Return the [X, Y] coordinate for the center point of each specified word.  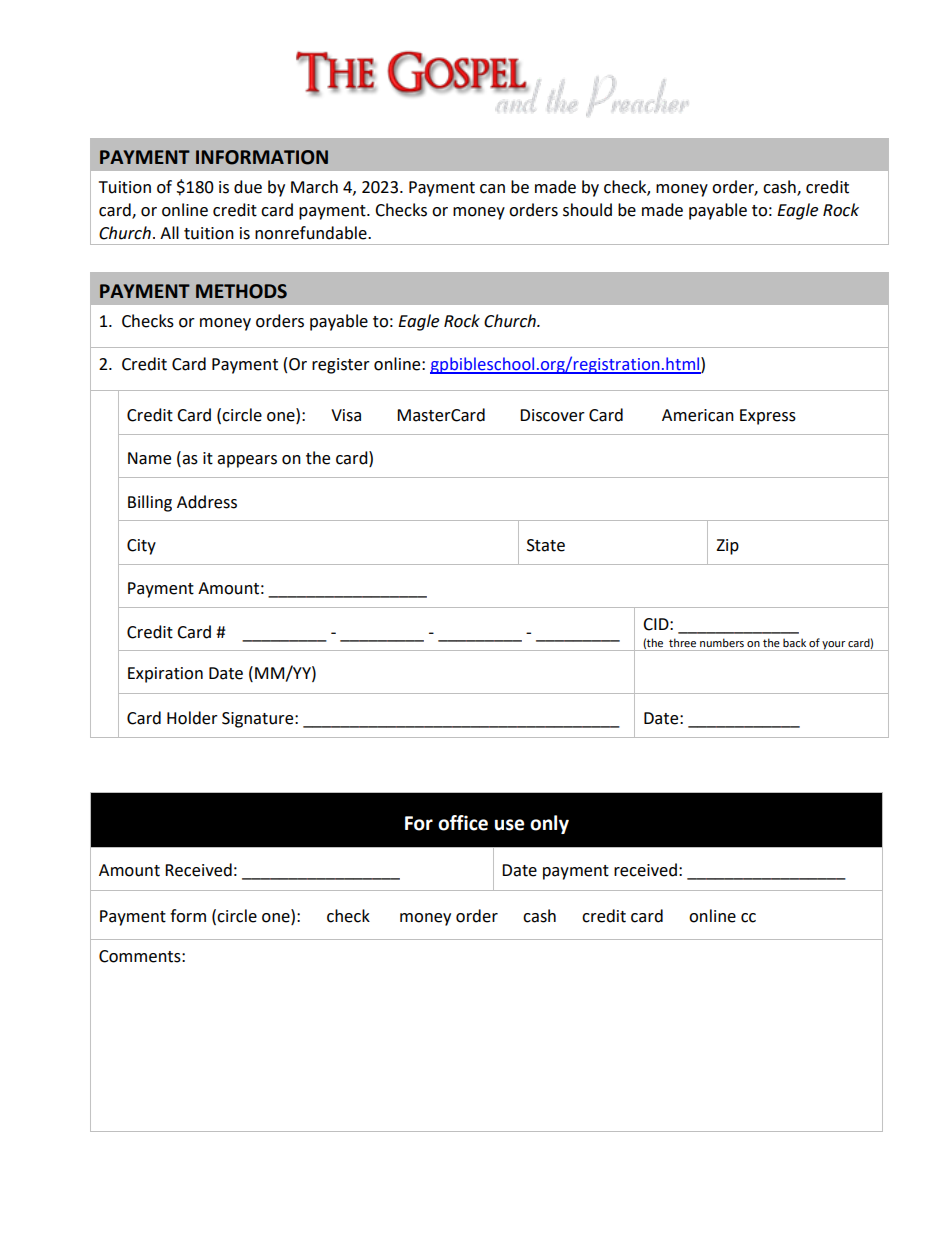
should [587, 210]
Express [768, 417]
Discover [552, 415]
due [248, 187]
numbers [722, 642]
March [314, 187]
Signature [259, 720]
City [141, 547]
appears [247, 461]
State [546, 545]
